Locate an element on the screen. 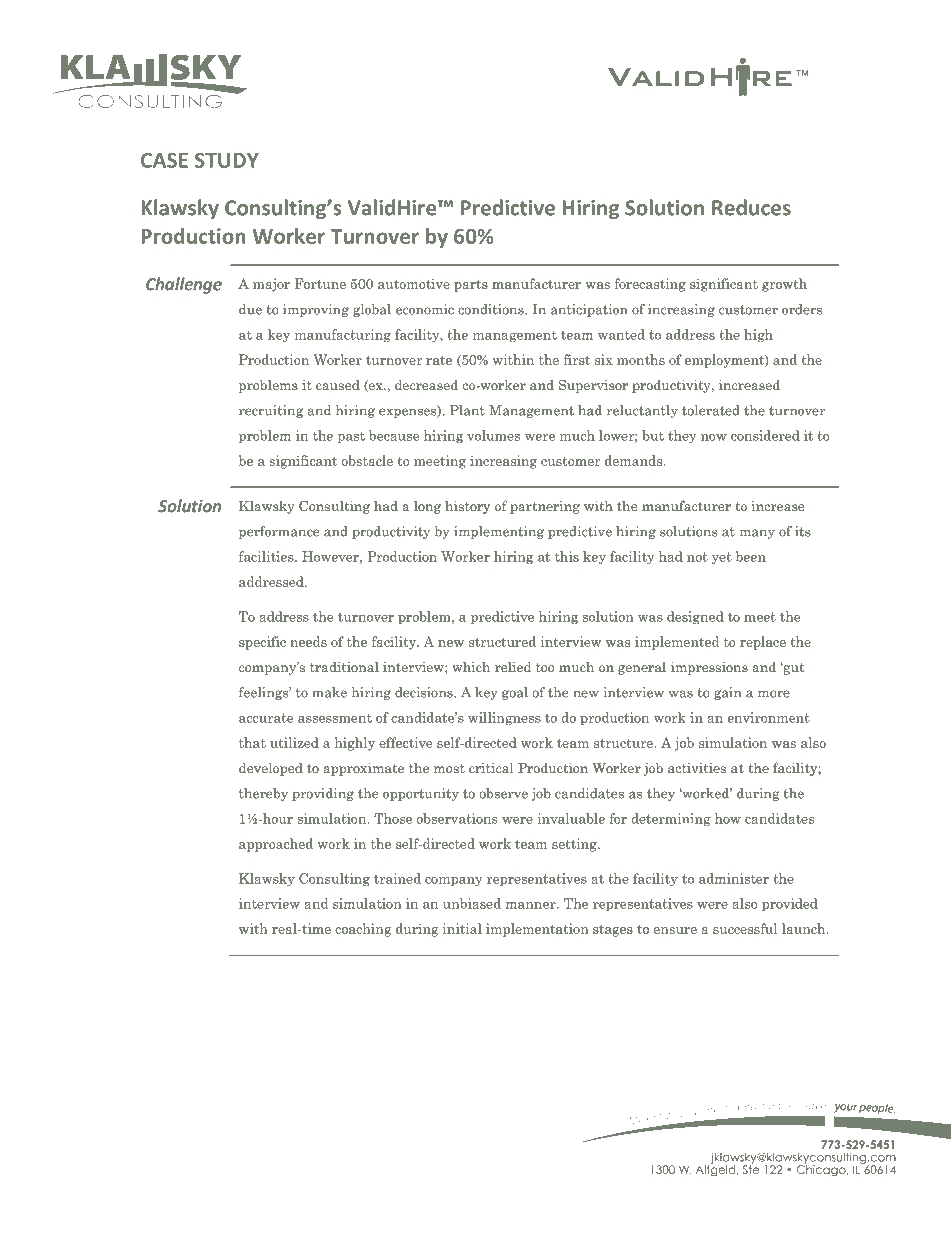  that is located at coordinates (252, 742).
